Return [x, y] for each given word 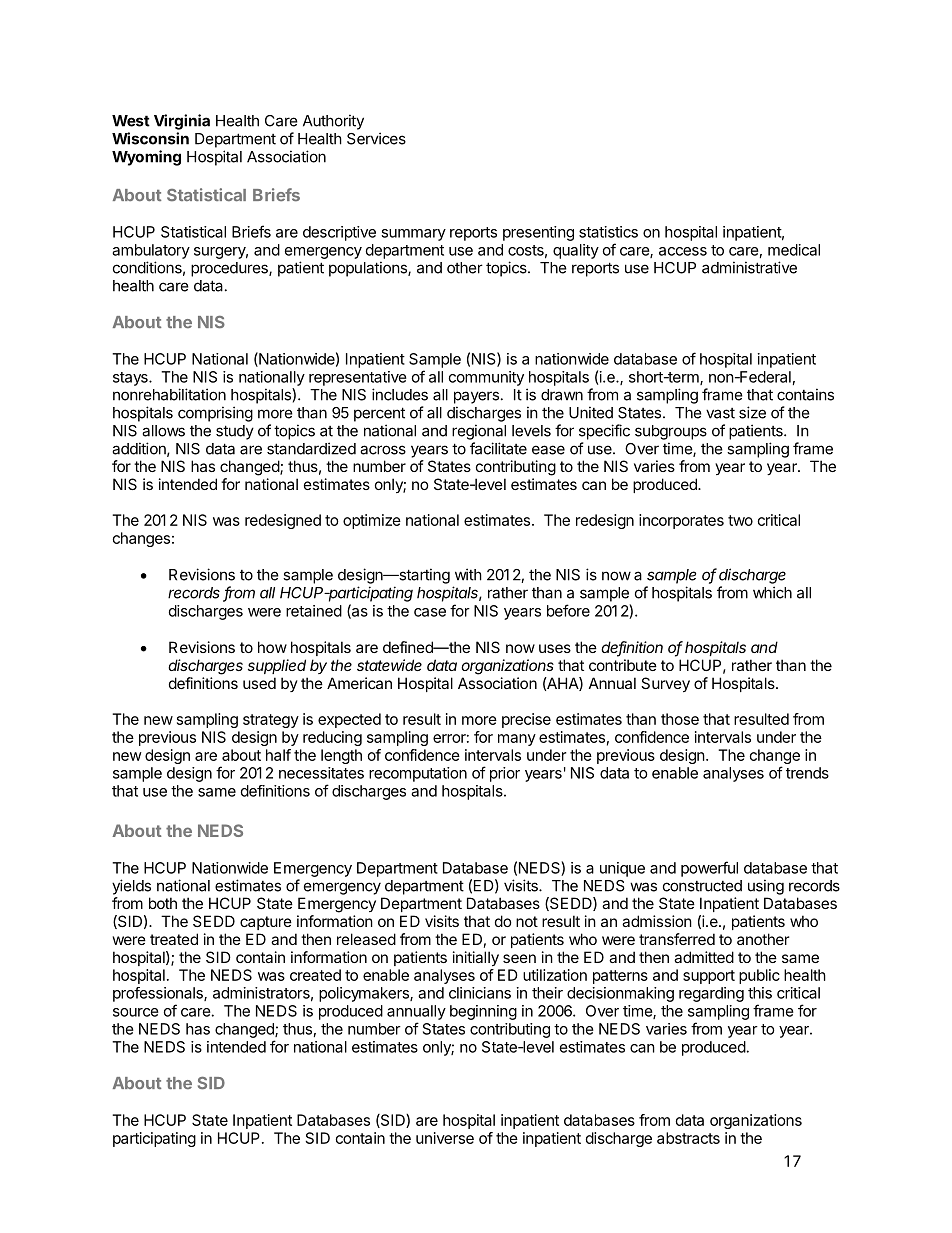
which [772, 592]
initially [476, 958]
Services [376, 138]
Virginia [182, 122]
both [163, 903]
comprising [215, 414]
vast [720, 413]
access [683, 251]
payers [476, 397]
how [272, 647]
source [136, 1012]
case [430, 612]
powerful [709, 869]
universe [445, 1138]
